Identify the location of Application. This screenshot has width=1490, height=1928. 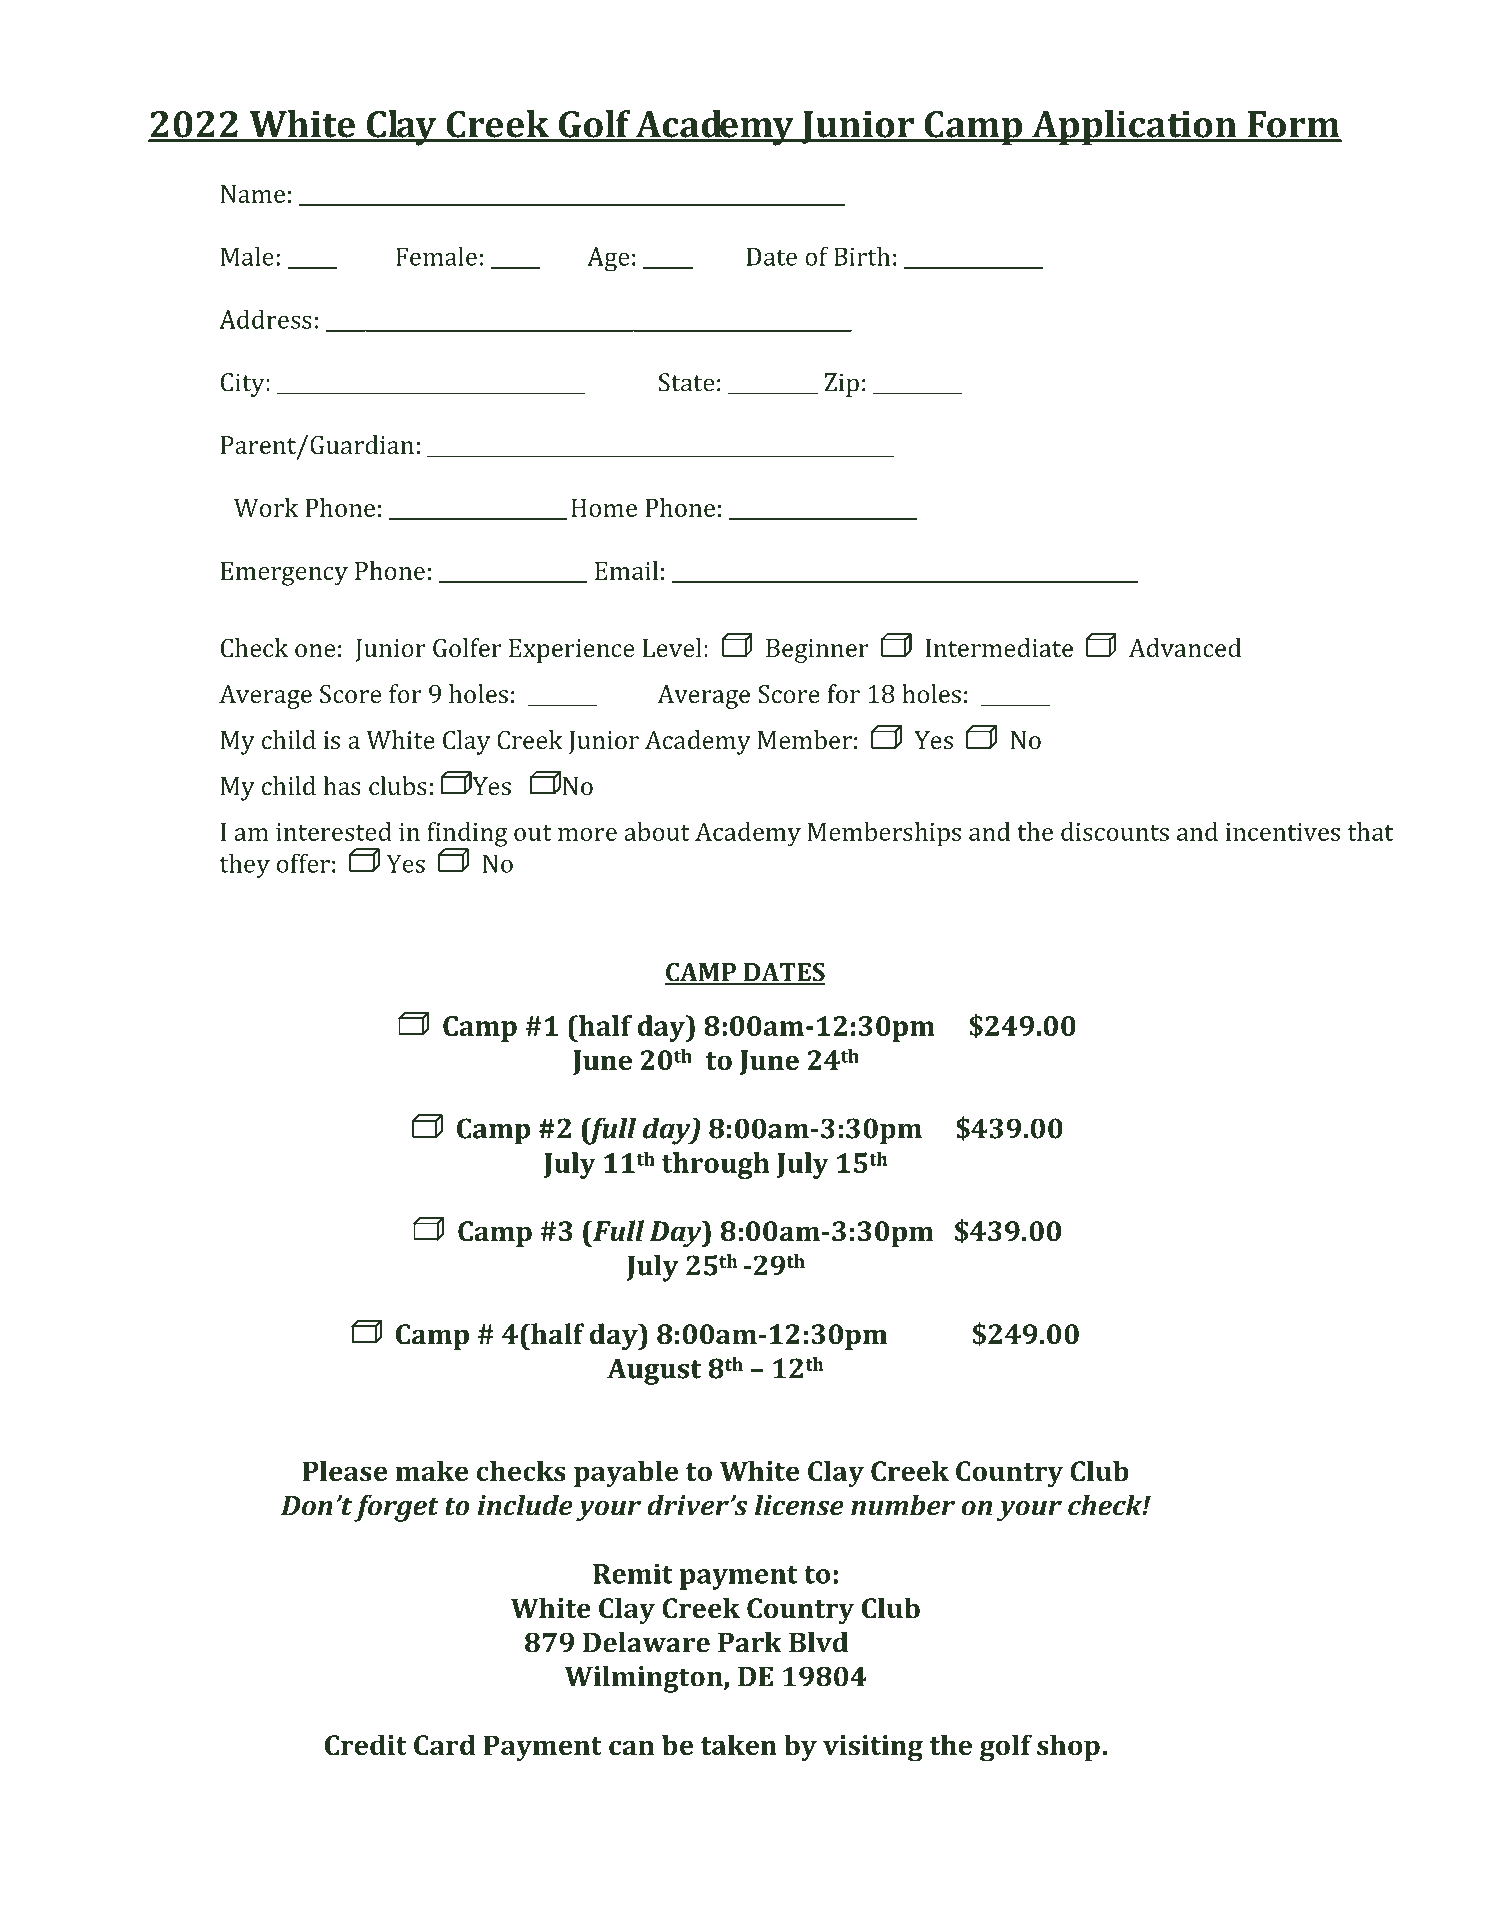
(1134, 128).
